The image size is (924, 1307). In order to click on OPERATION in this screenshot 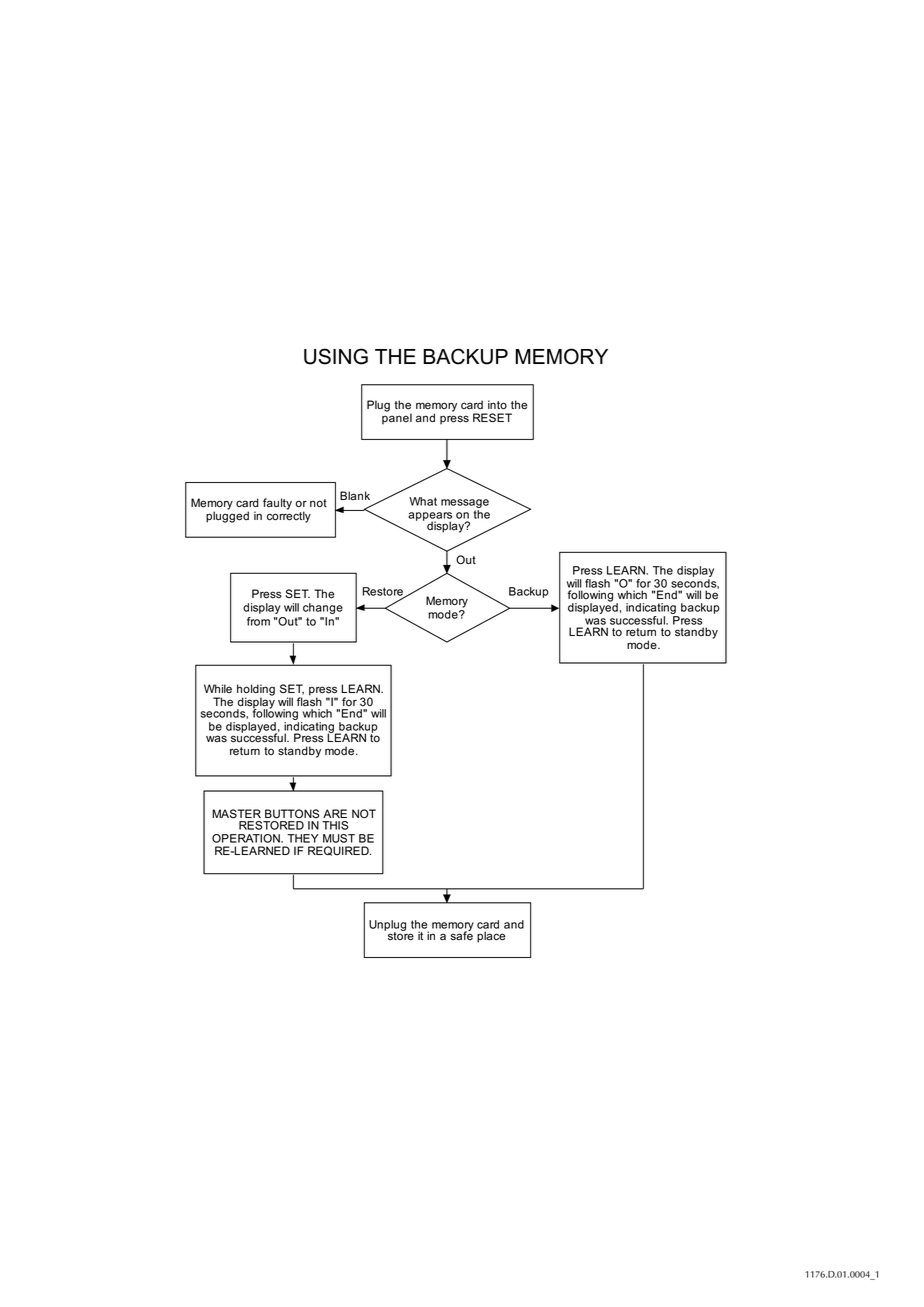, I will do `click(247, 838)`.
